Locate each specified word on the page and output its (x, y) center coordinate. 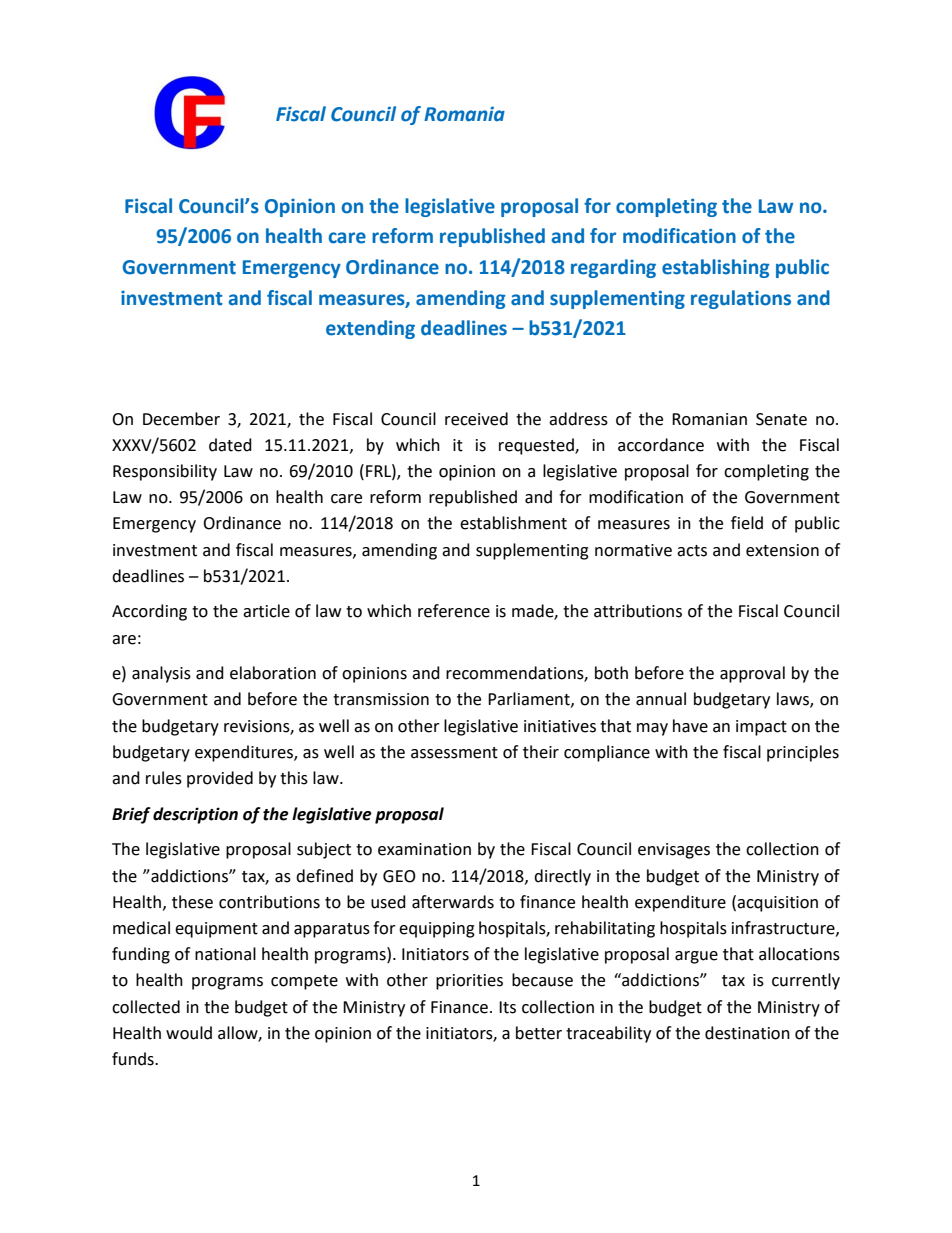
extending (370, 329)
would (189, 1033)
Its (507, 1007)
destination (747, 1033)
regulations (741, 299)
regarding (613, 268)
